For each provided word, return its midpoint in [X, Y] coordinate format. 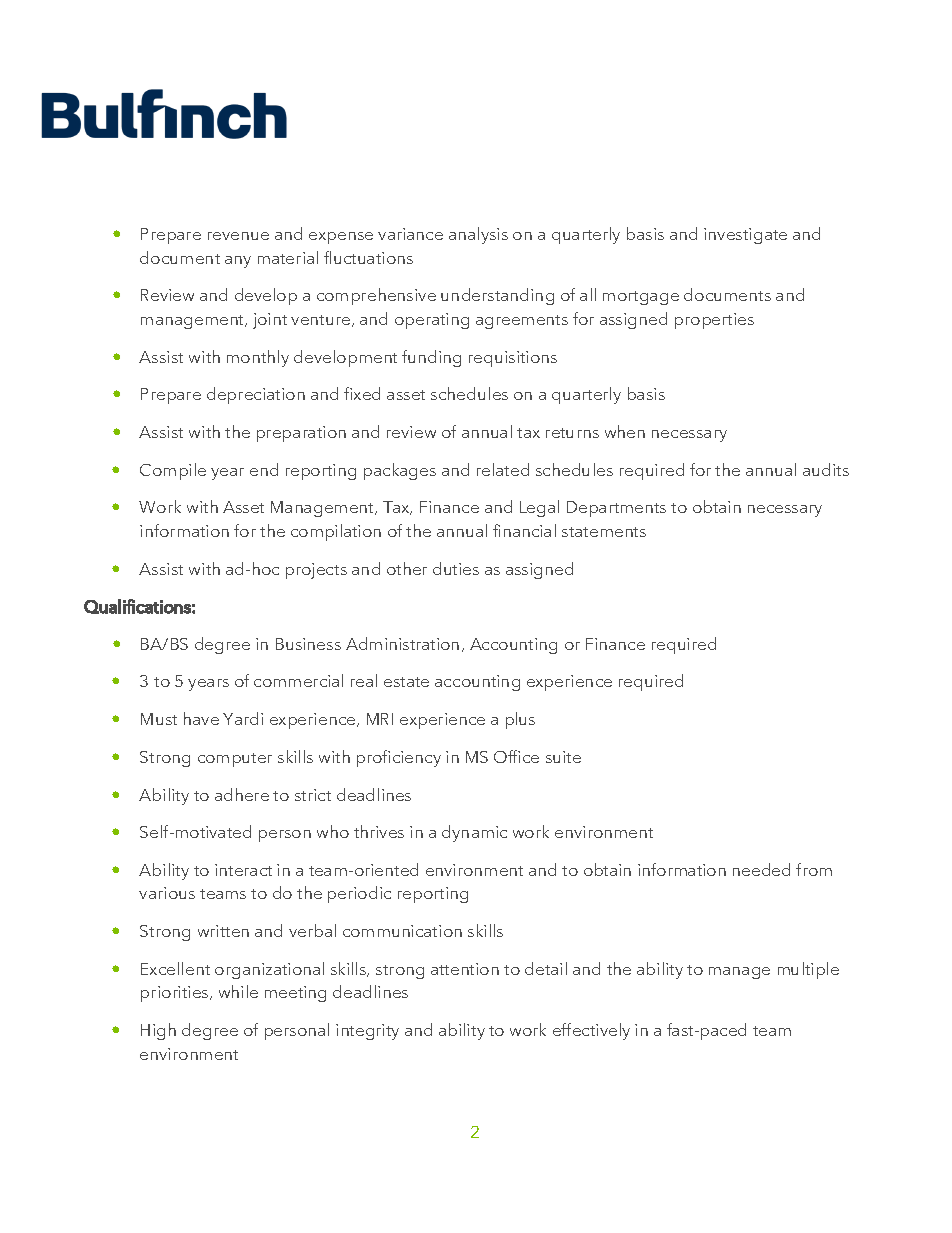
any [238, 262]
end [264, 469]
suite [563, 757]
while [238, 991]
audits [826, 469]
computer [235, 760]
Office [516, 756]
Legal [539, 508]
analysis [478, 235]
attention [465, 969]
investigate [745, 236]
